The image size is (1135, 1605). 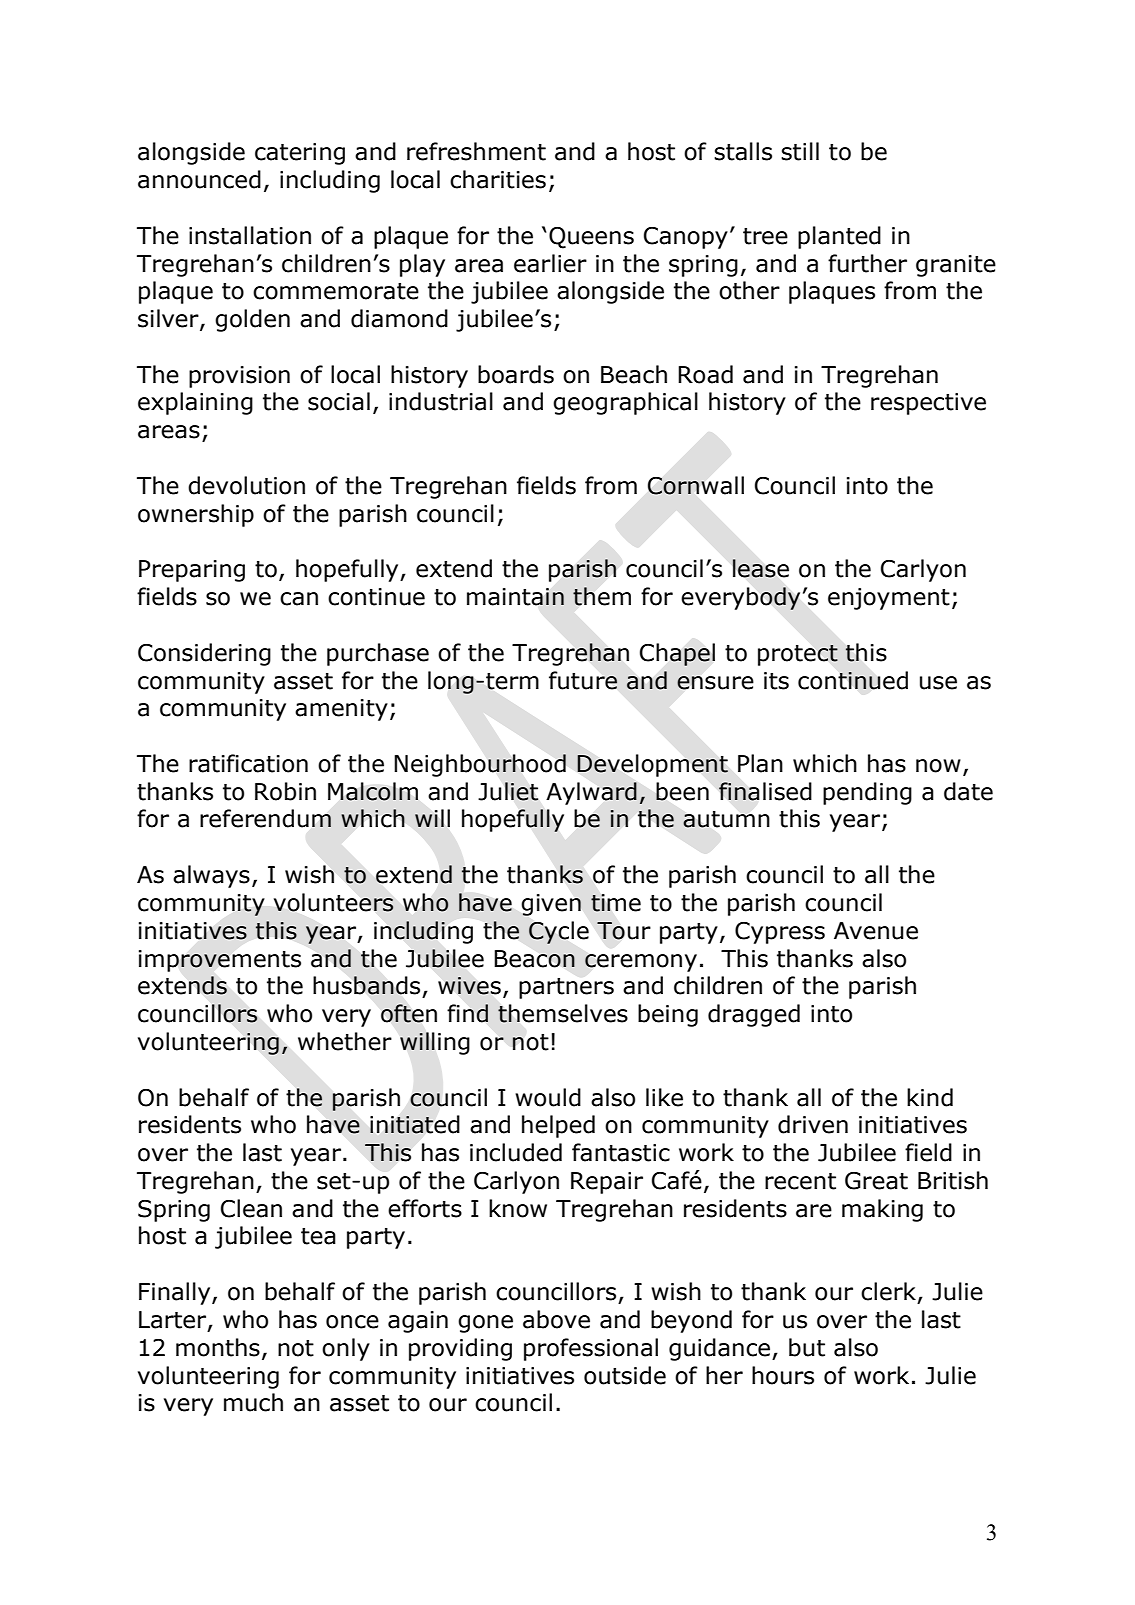 I want to click on much, so click(x=253, y=1402).
